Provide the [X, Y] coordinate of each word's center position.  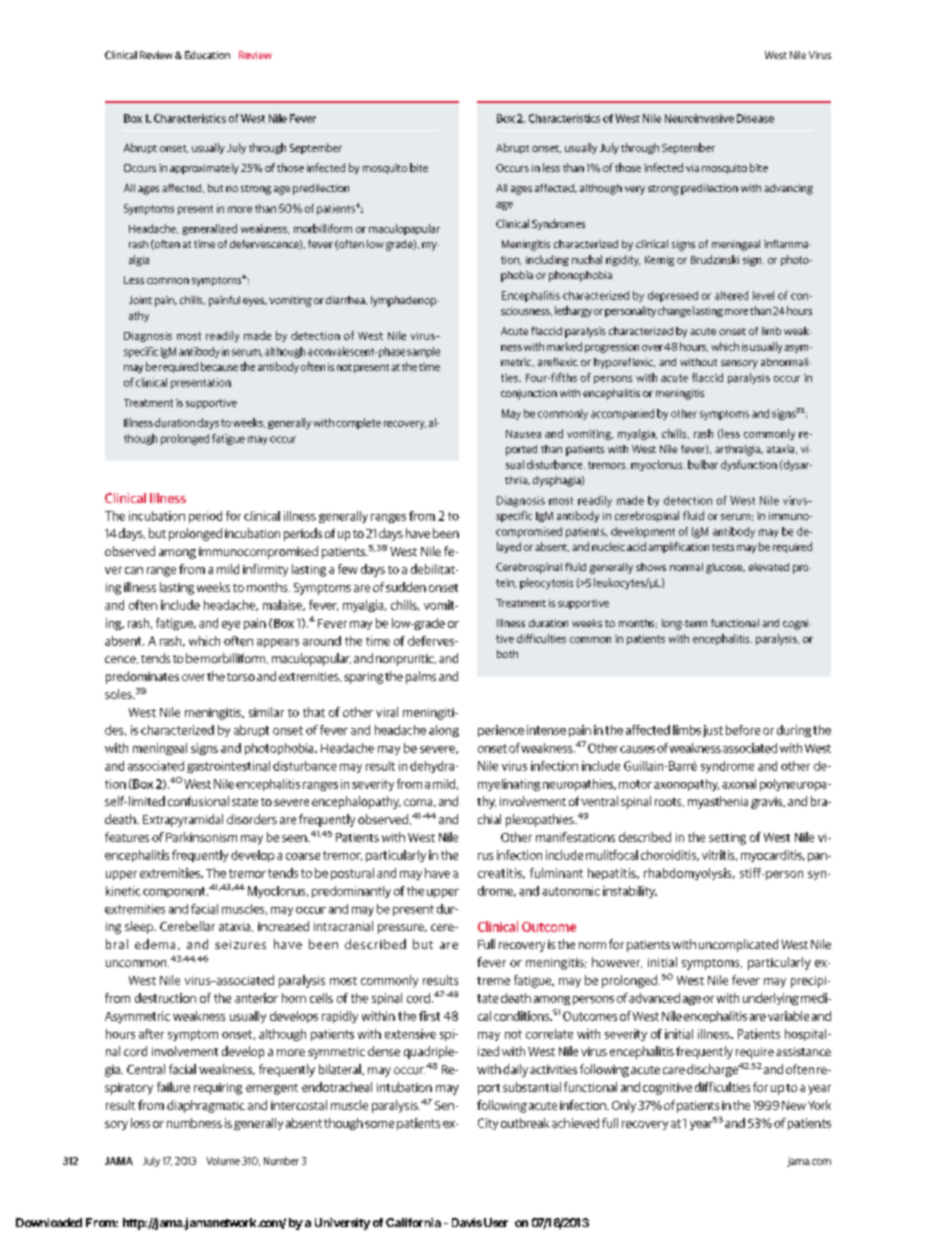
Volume [223, 1161]
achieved [575, 1123]
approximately [204, 168]
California [413, 1222]
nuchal [587, 259]
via [692, 168]
